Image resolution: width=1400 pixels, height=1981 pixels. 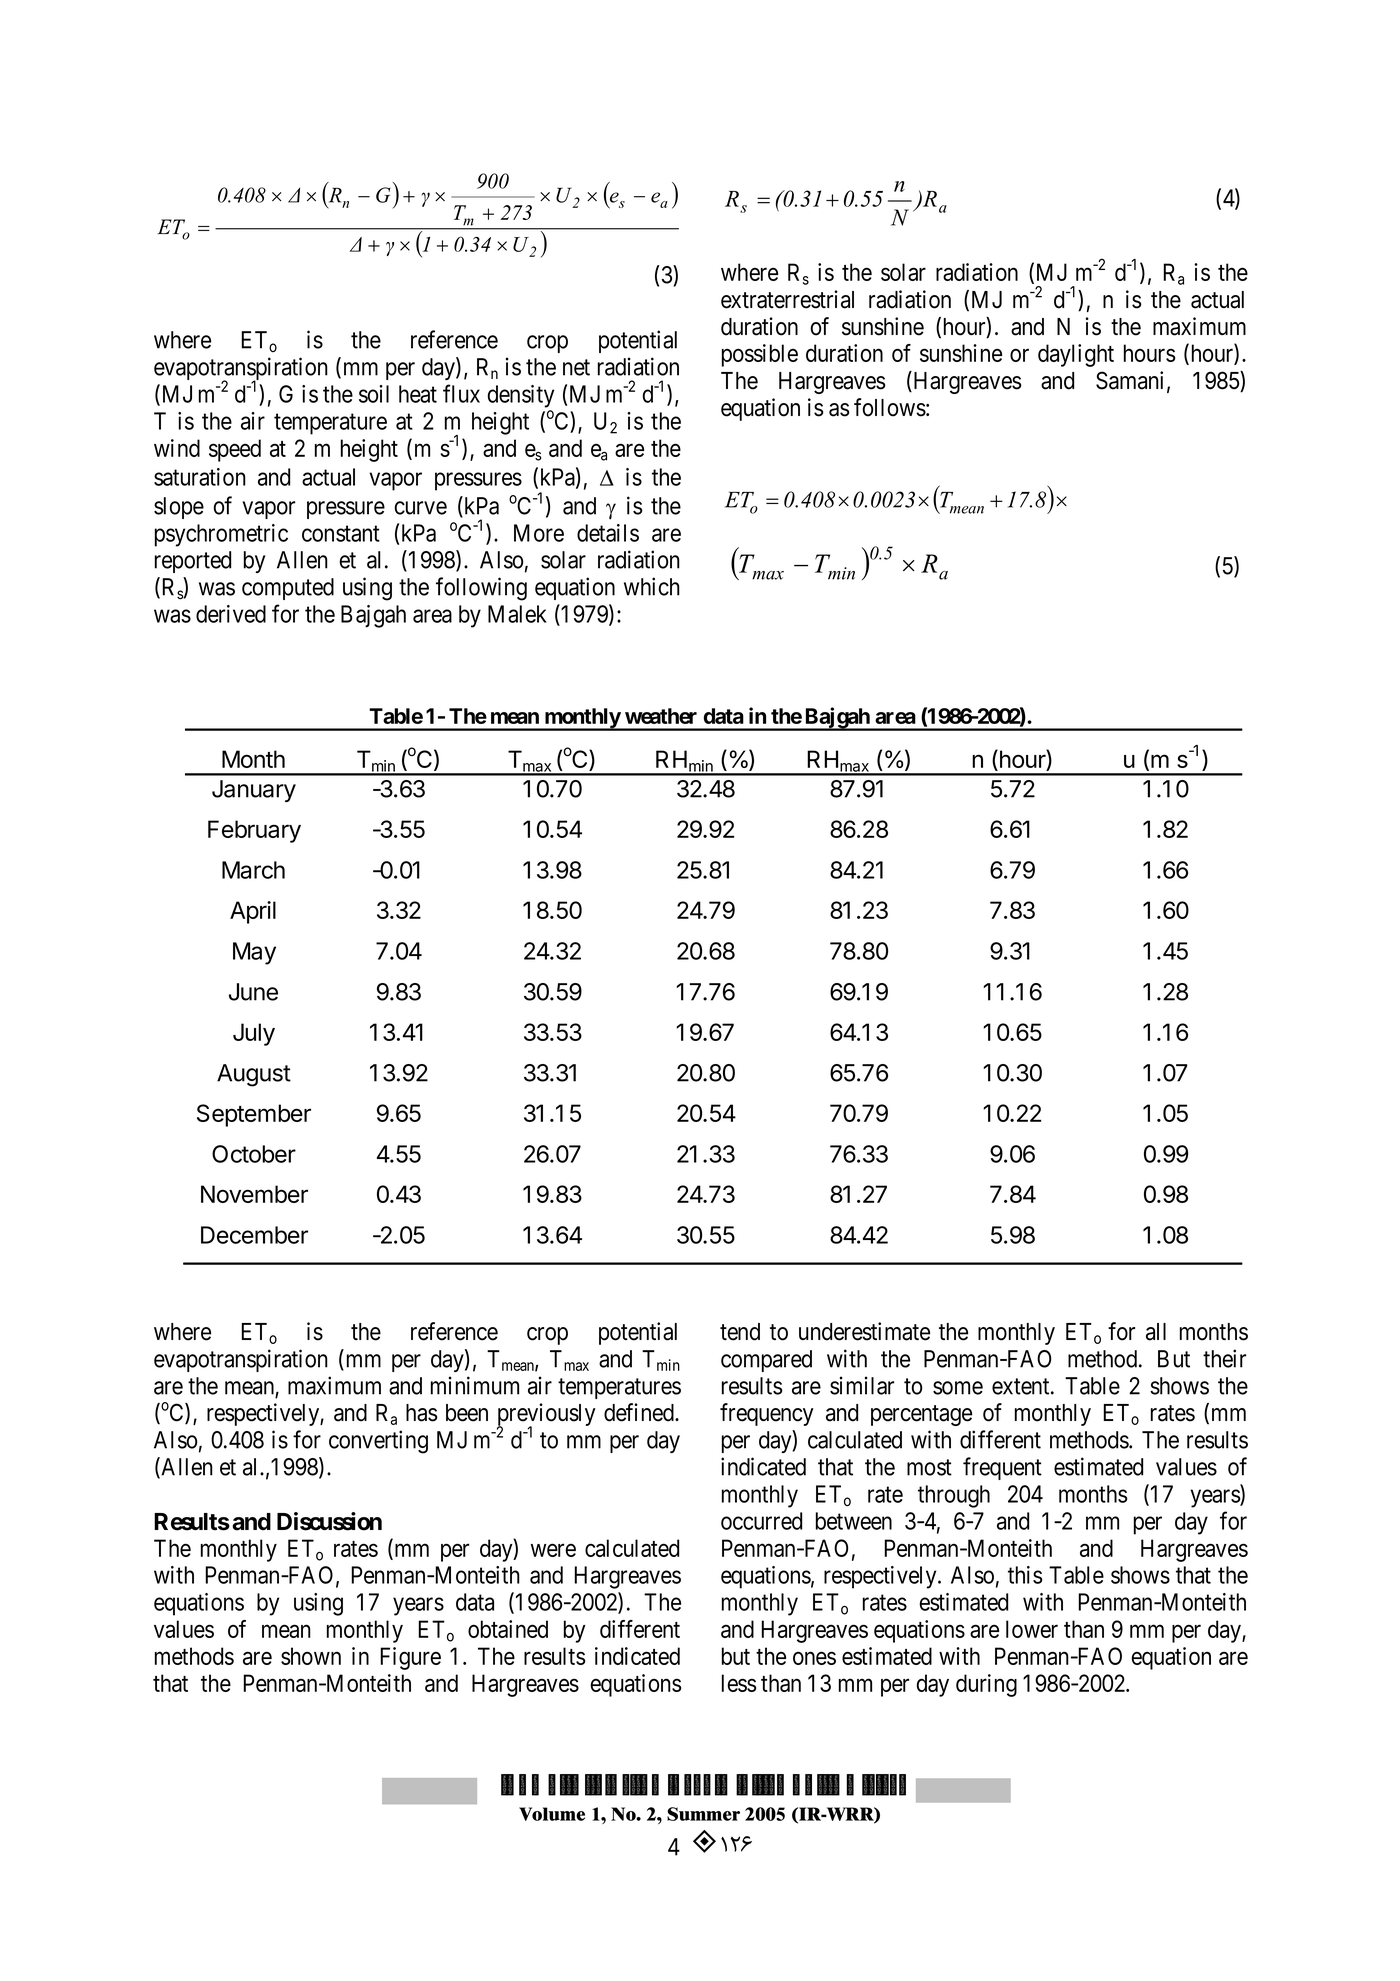 I want to click on weather, so click(x=661, y=716).
